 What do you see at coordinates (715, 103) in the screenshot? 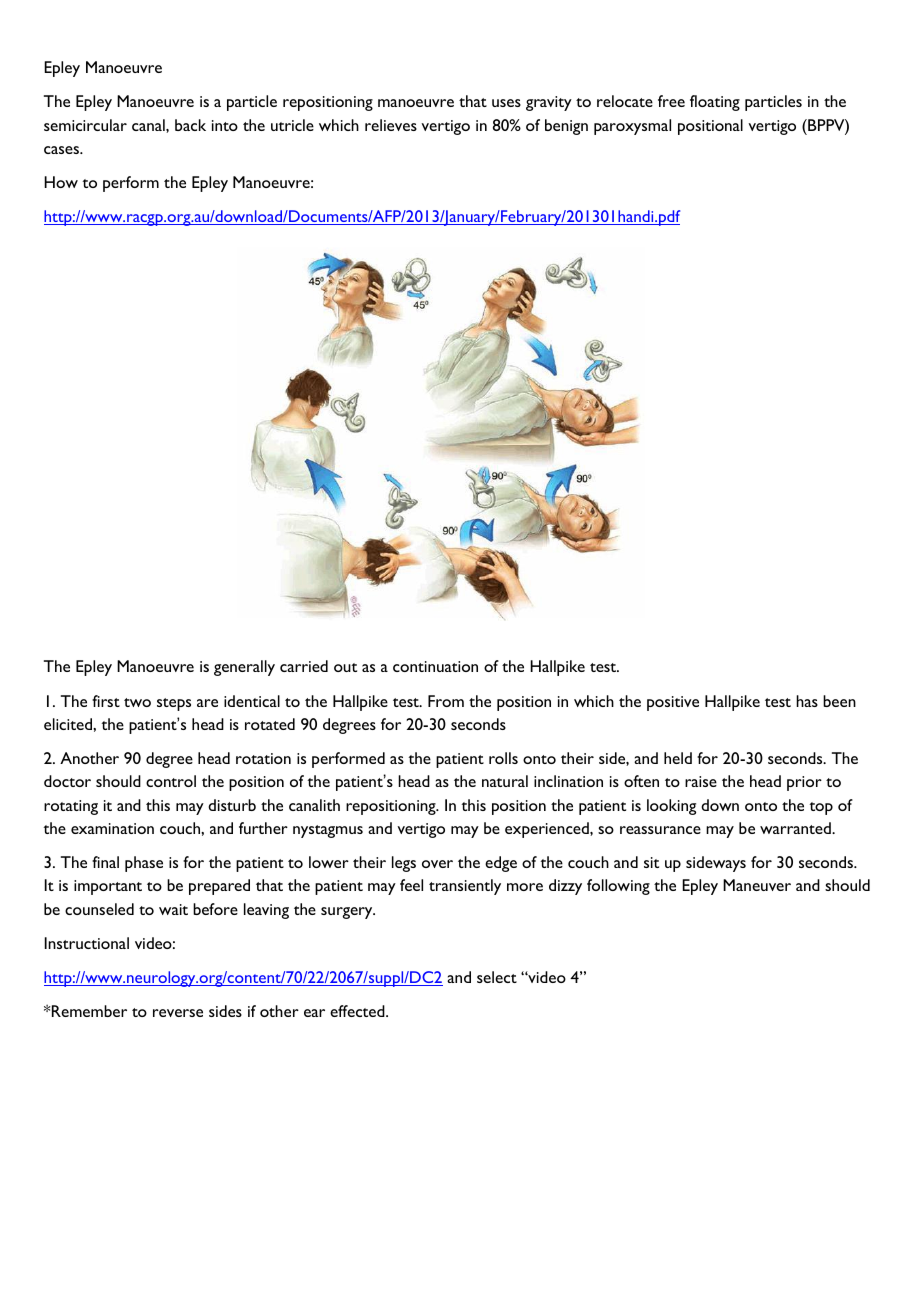
I see `floating` at bounding box center [715, 103].
